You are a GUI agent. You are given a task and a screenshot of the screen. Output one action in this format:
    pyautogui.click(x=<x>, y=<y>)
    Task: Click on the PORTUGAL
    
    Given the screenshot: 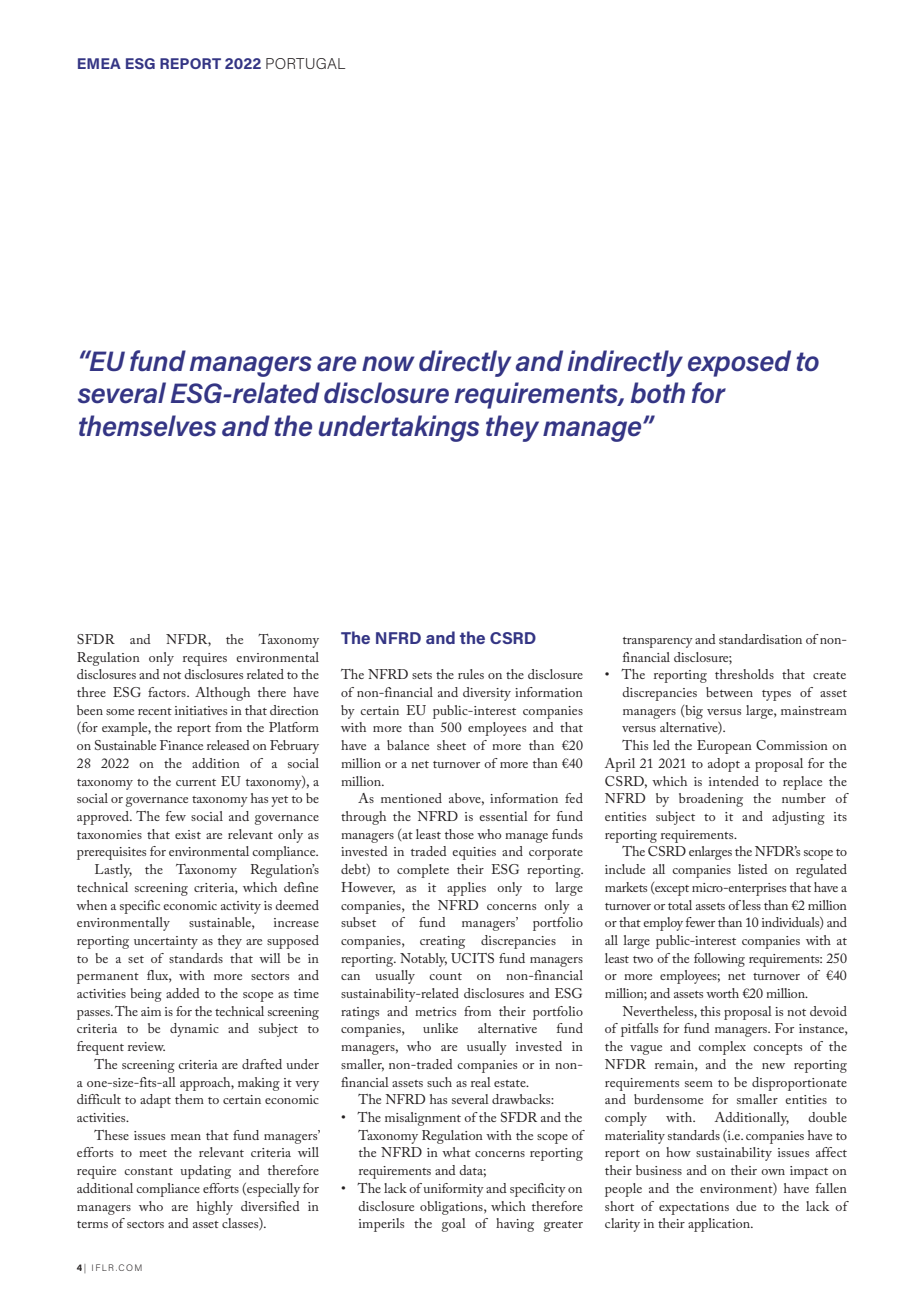 What is the action you would take?
    pyautogui.click(x=305, y=63)
